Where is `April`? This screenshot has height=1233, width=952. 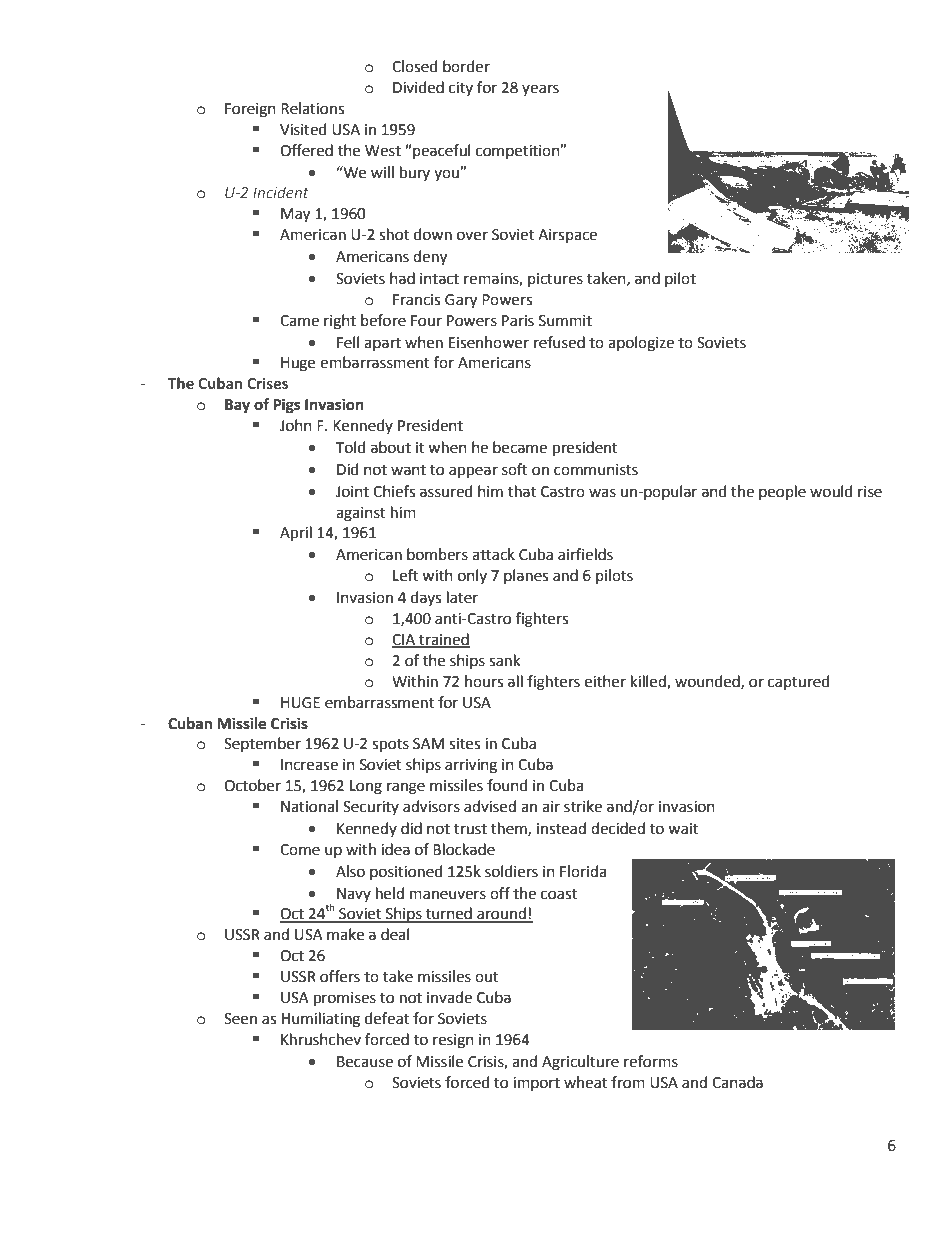 April is located at coordinates (296, 534).
